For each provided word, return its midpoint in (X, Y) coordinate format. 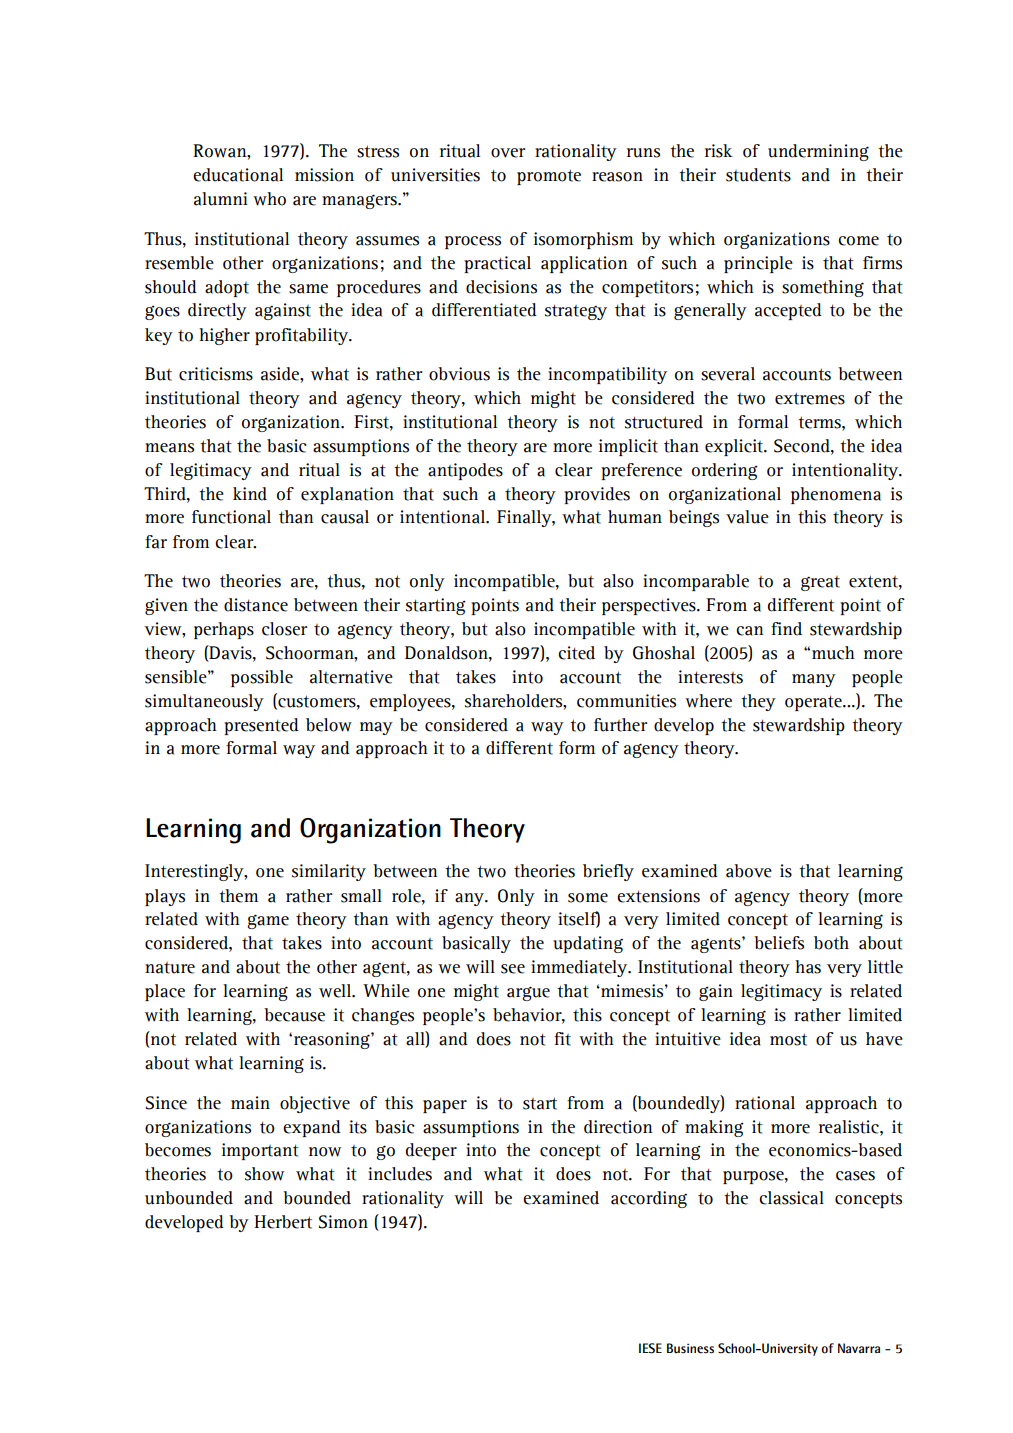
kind (250, 494)
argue (528, 993)
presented (261, 726)
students (758, 175)
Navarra (859, 1348)
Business (690, 1348)
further (621, 725)
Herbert (283, 1222)
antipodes (465, 471)
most (788, 1039)
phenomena (836, 495)
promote (549, 177)
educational (238, 175)
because (294, 1015)
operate (814, 703)
